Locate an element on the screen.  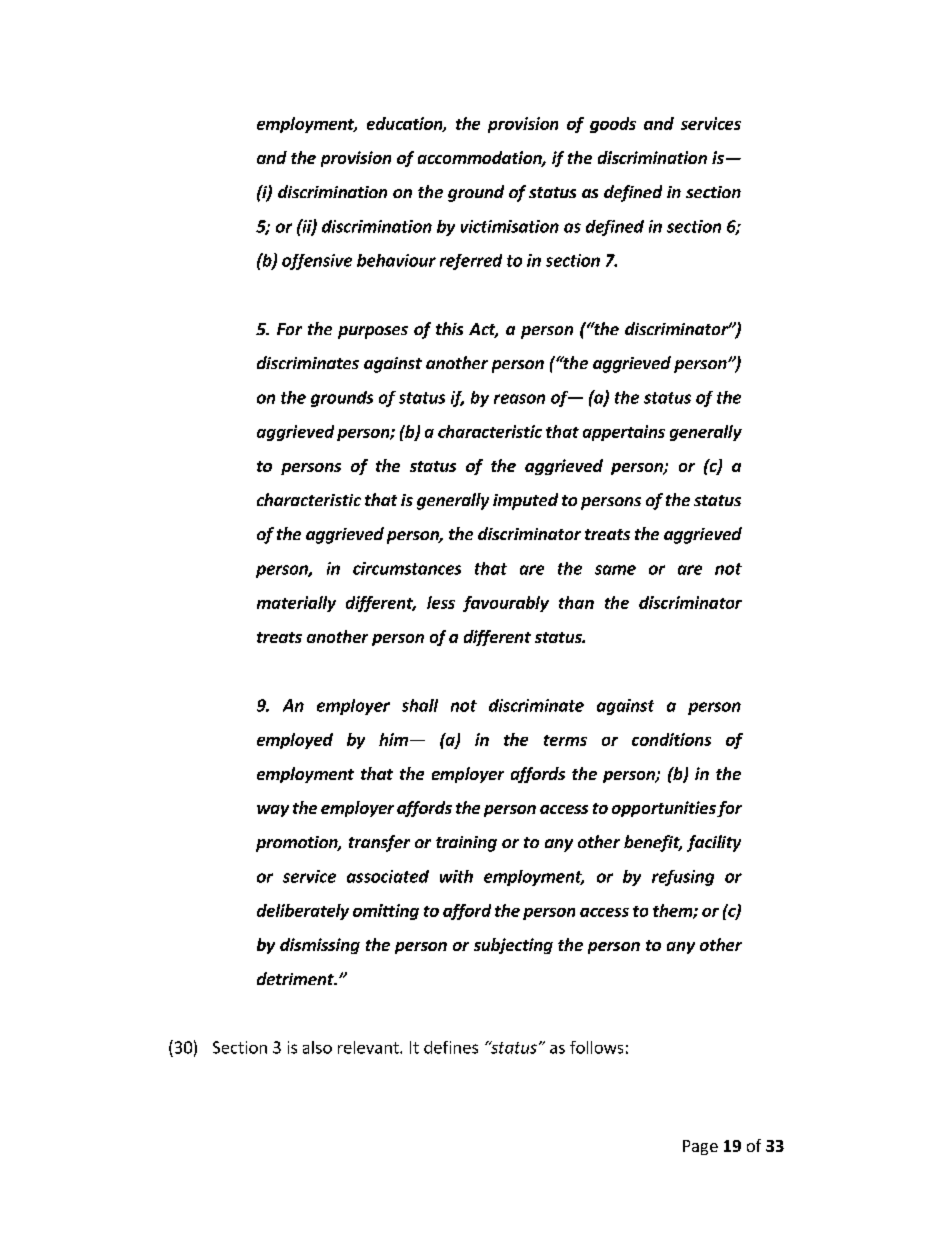
referred is located at coordinates (471, 262).
